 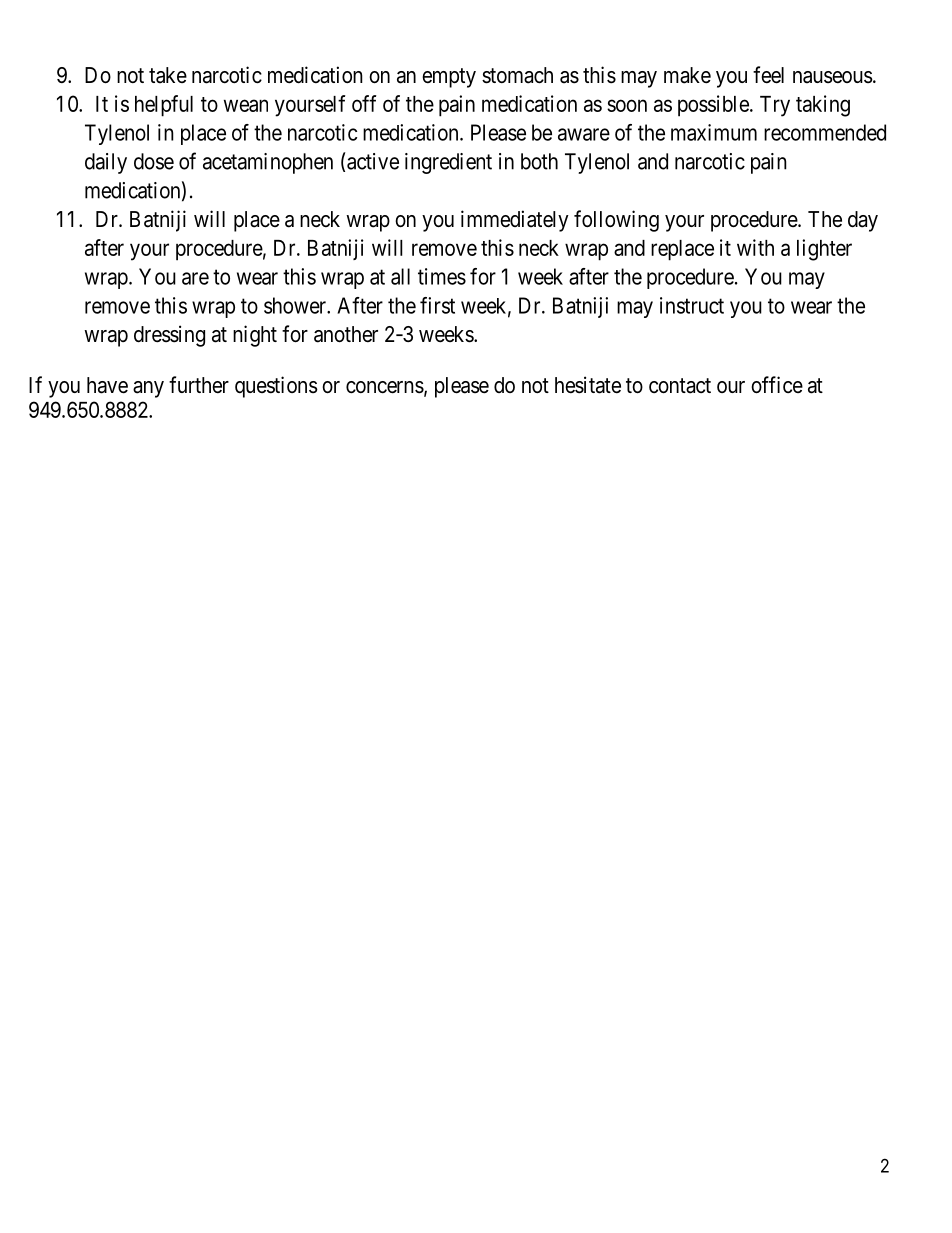 I want to click on immediately, so click(x=515, y=221).
